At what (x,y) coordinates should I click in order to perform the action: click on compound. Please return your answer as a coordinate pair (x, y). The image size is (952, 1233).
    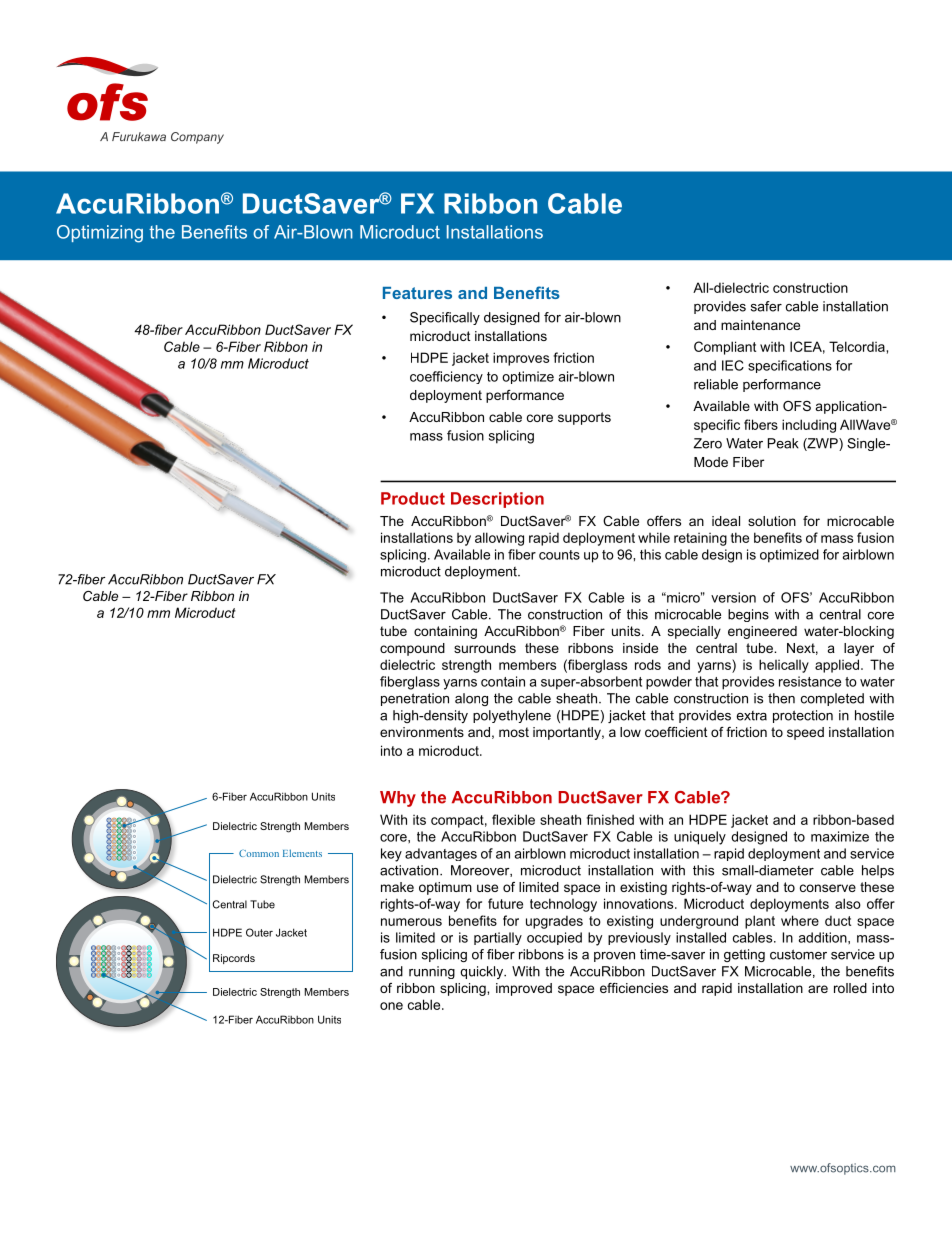
    Looking at the image, I should click on (412, 649).
